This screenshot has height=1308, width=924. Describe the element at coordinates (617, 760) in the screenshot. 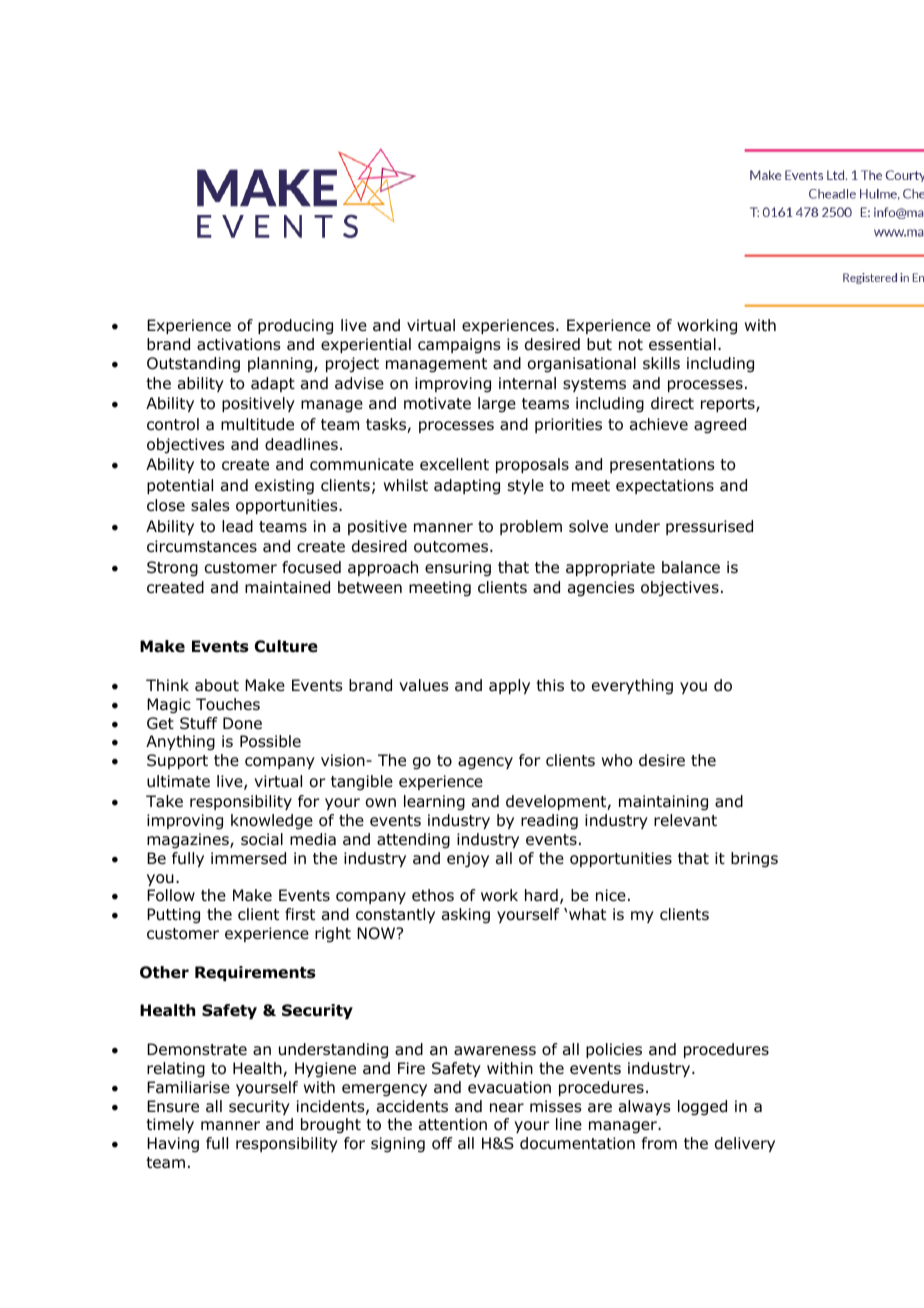

I see `who` at that location.
